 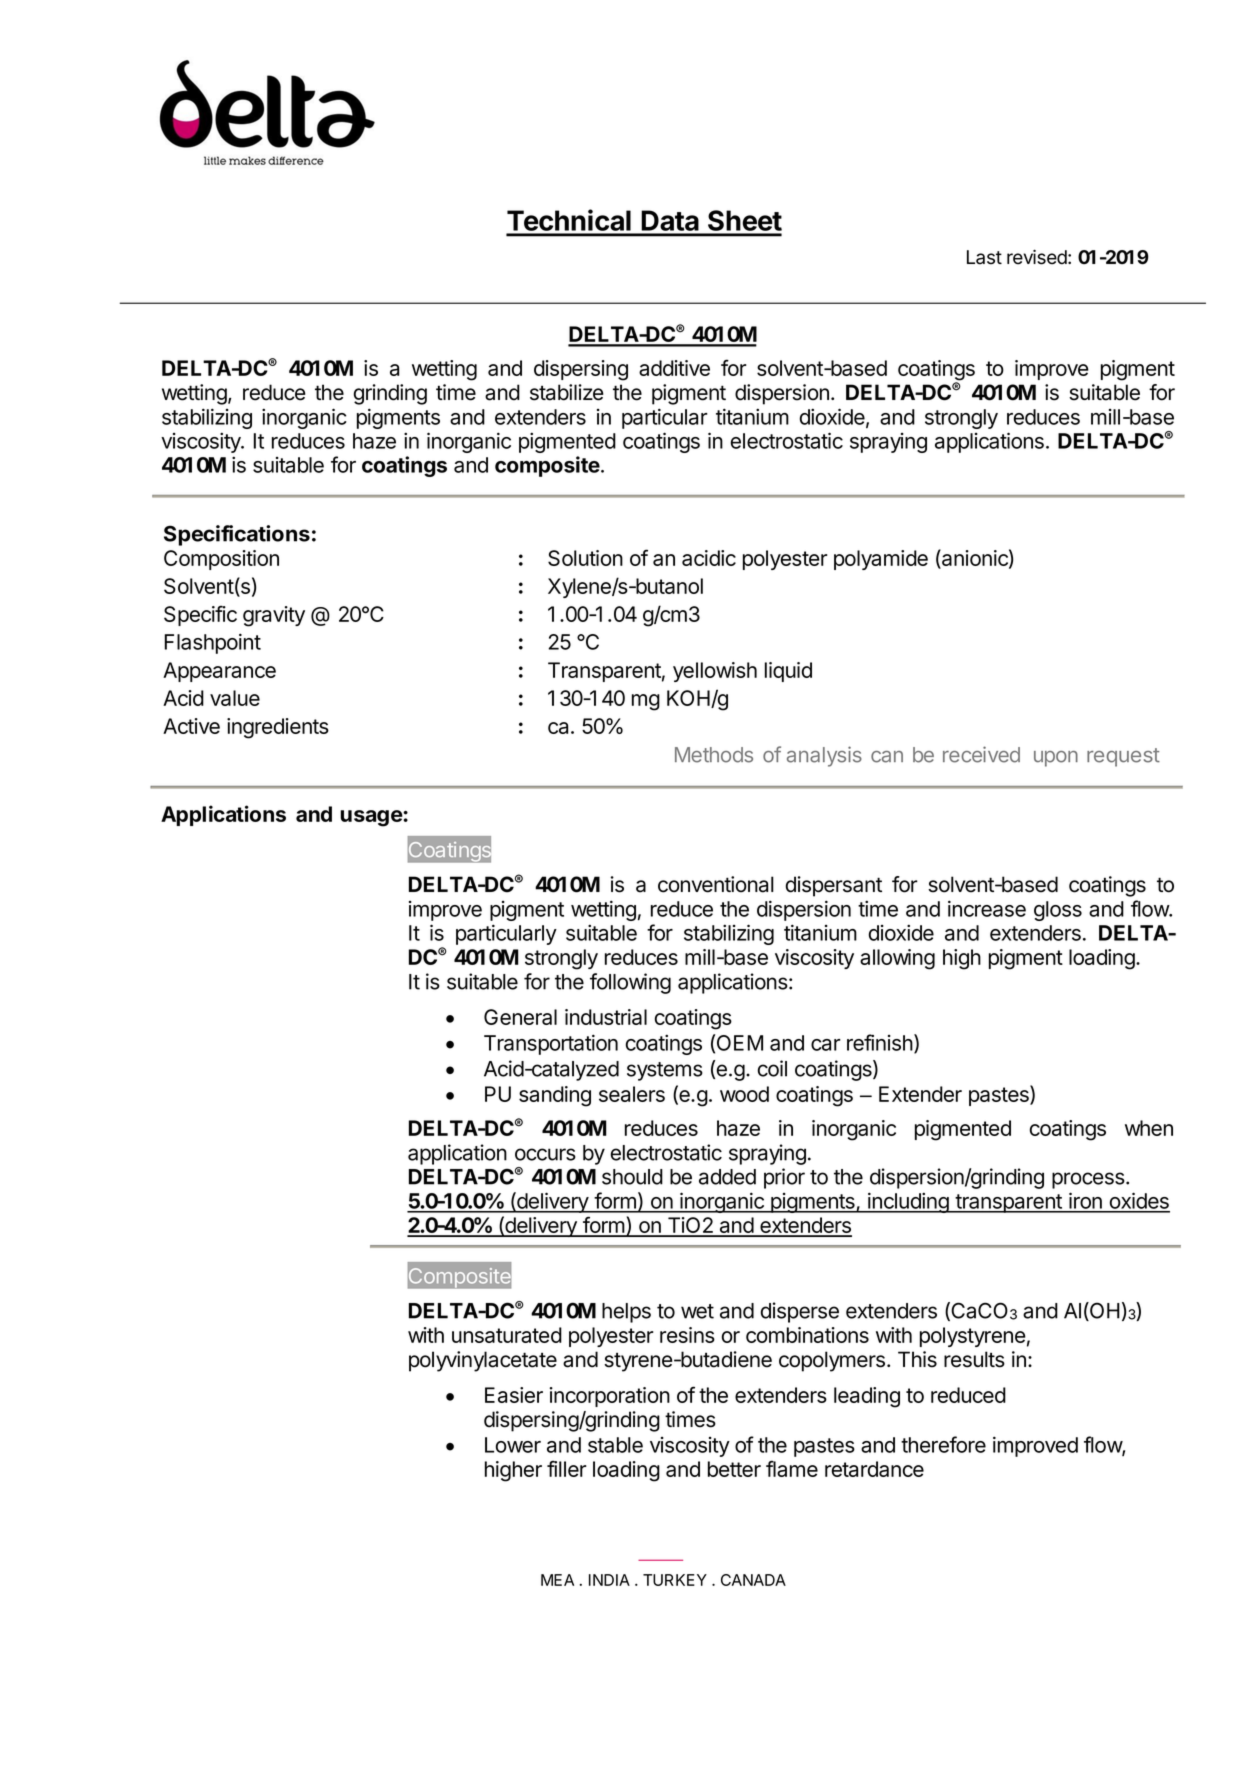 What do you see at coordinates (984, 257) in the screenshot?
I see `Last` at bounding box center [984, 257].
